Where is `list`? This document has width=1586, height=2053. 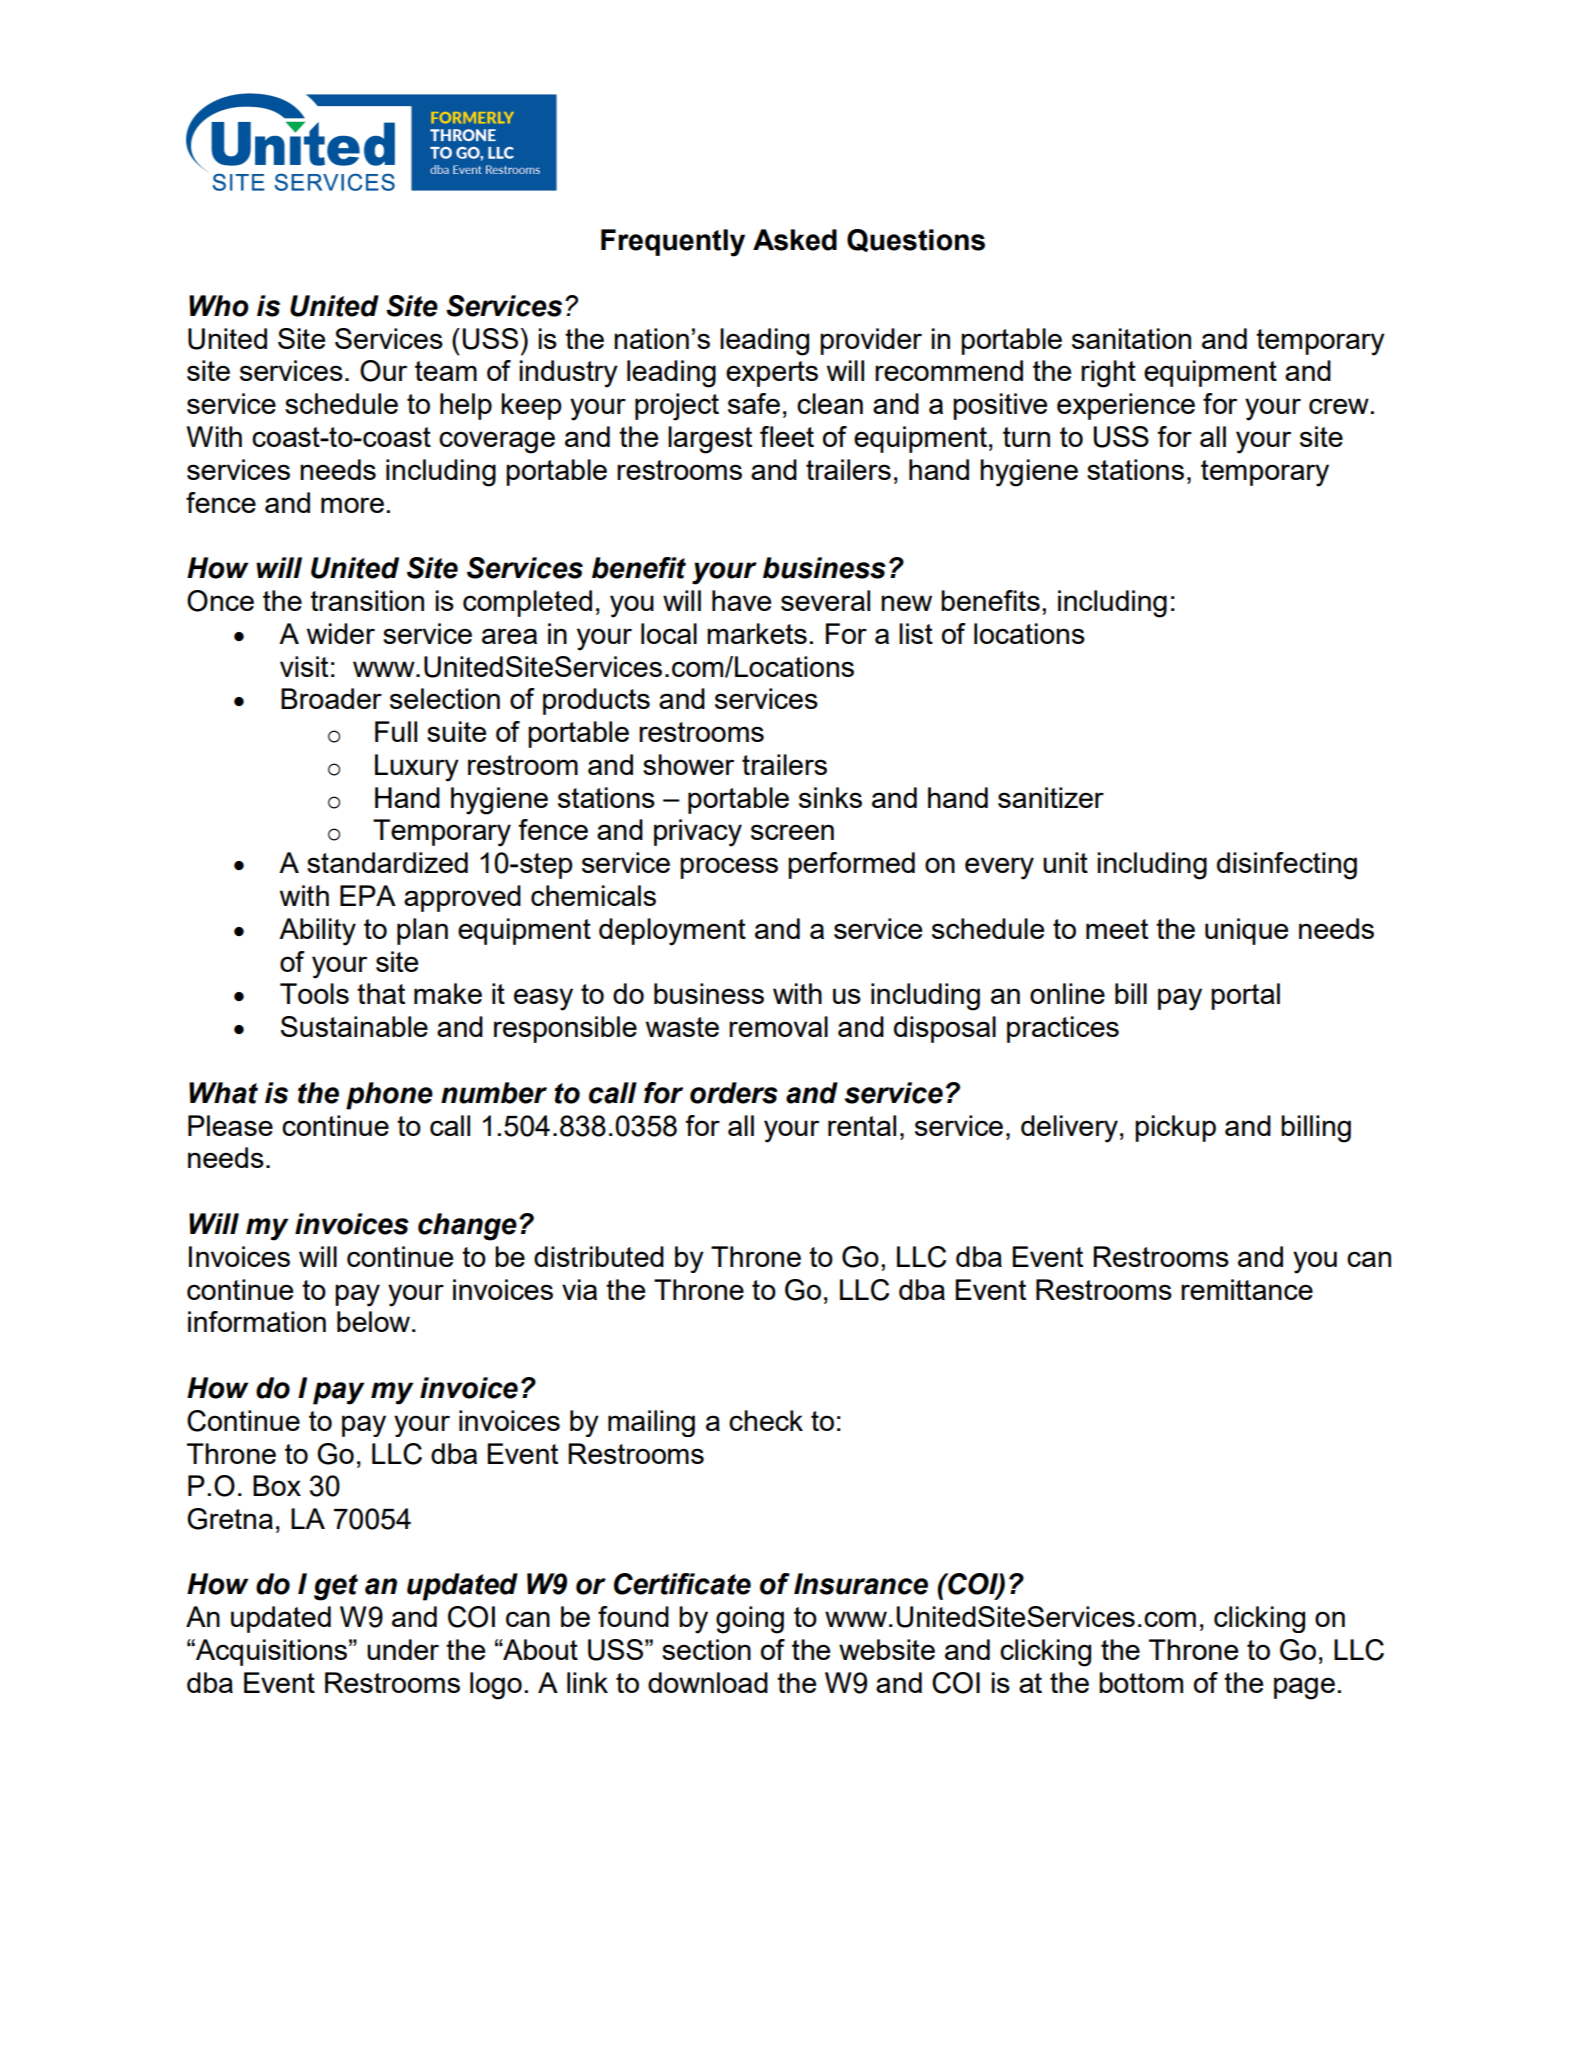 list is located at coordinates (916, 633).
